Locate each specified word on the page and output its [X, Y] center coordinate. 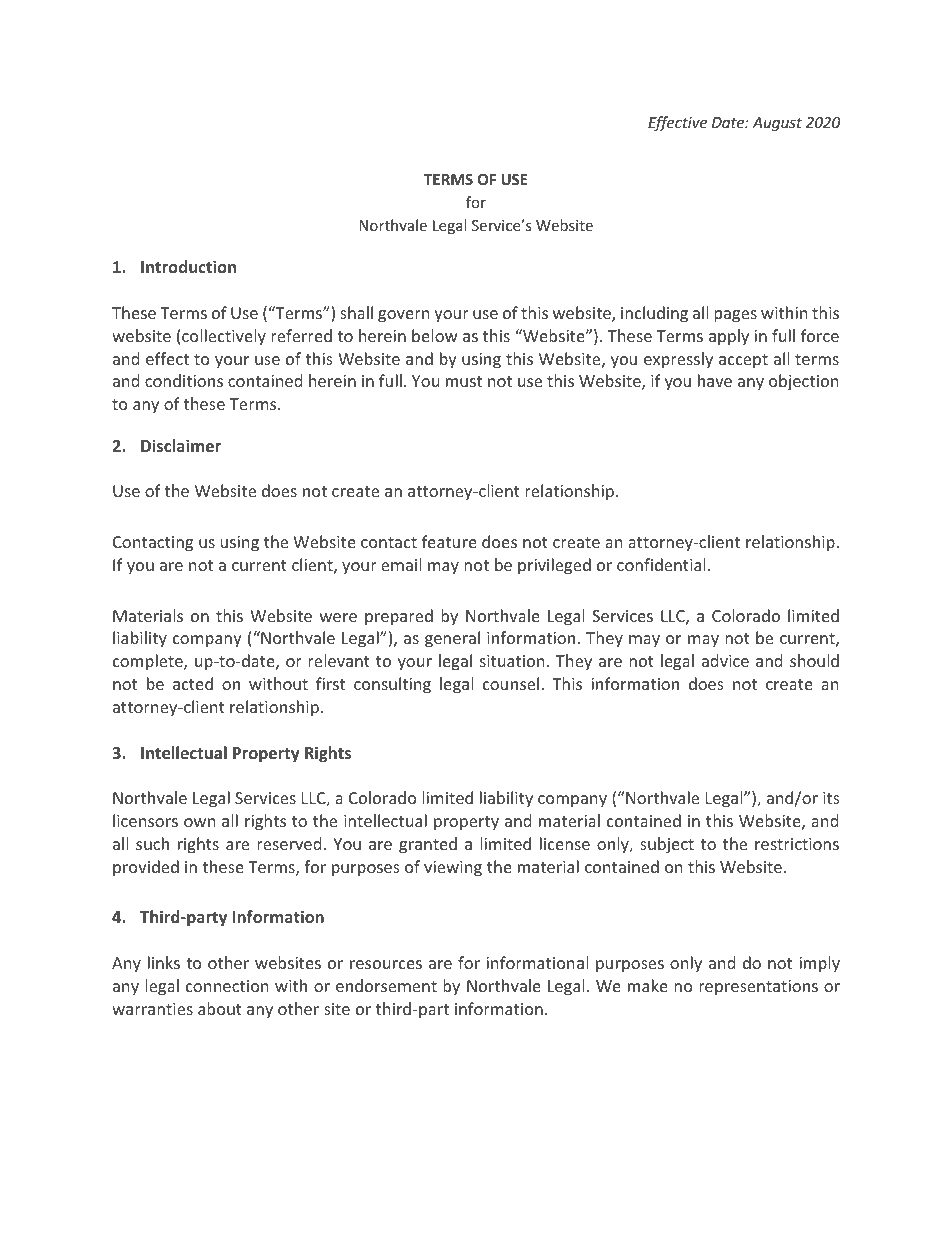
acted [193, 683]
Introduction [188, 266]
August [777, 124]
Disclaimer [181, 445]
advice [725, 660]
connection [227, 986]
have [715, 380]
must [464, 381]
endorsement [386, 985]
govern [403, 316]
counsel [511, 683]
